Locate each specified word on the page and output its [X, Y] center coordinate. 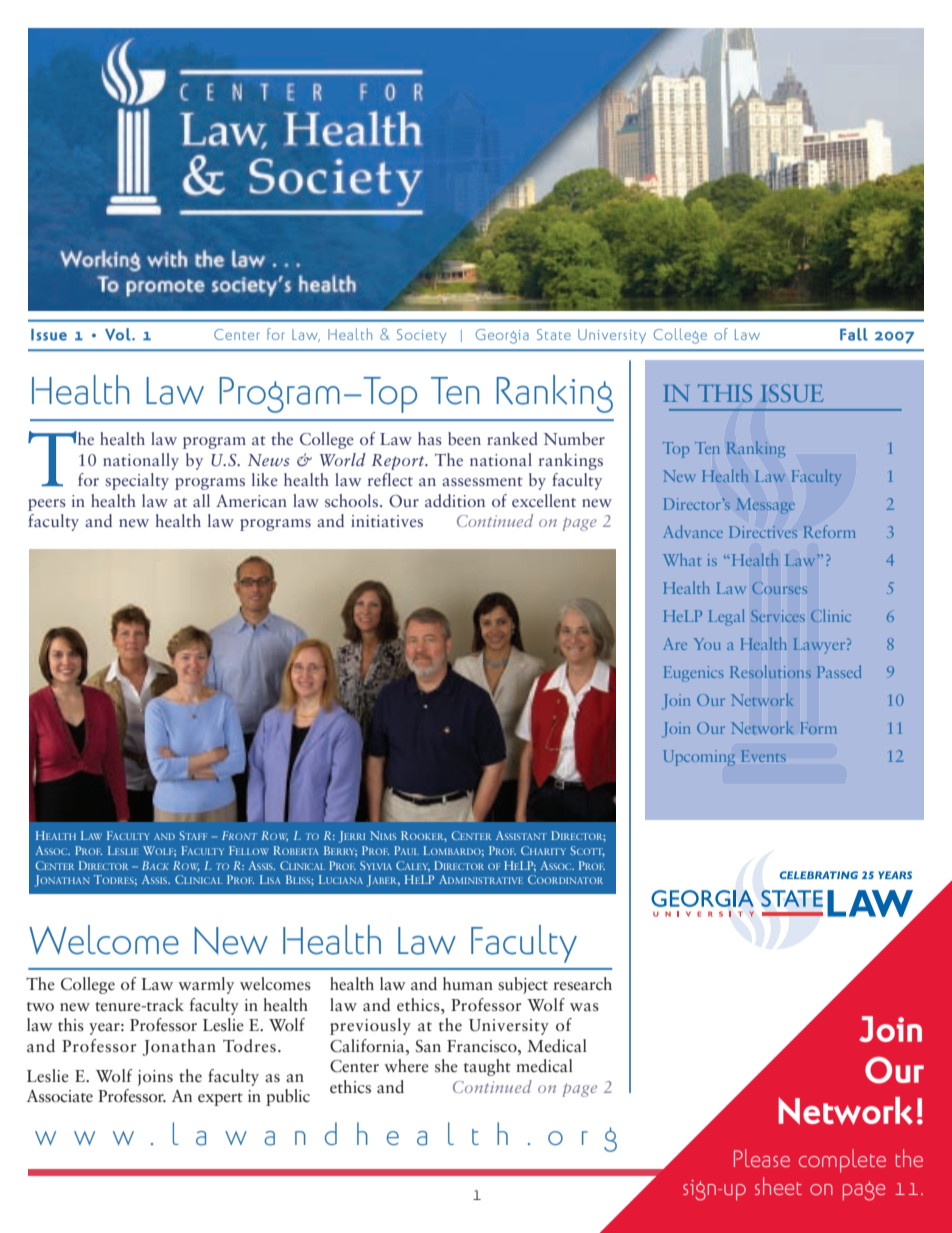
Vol [119, 334]
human [468, 983]
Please [762, 1158]
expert [220, 1099]
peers [47, 505]
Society [421, 336]
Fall [854, 334]
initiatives [387, 521]
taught [487, 1067]
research [582, 984]
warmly [206, 985]
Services [778, 616]
